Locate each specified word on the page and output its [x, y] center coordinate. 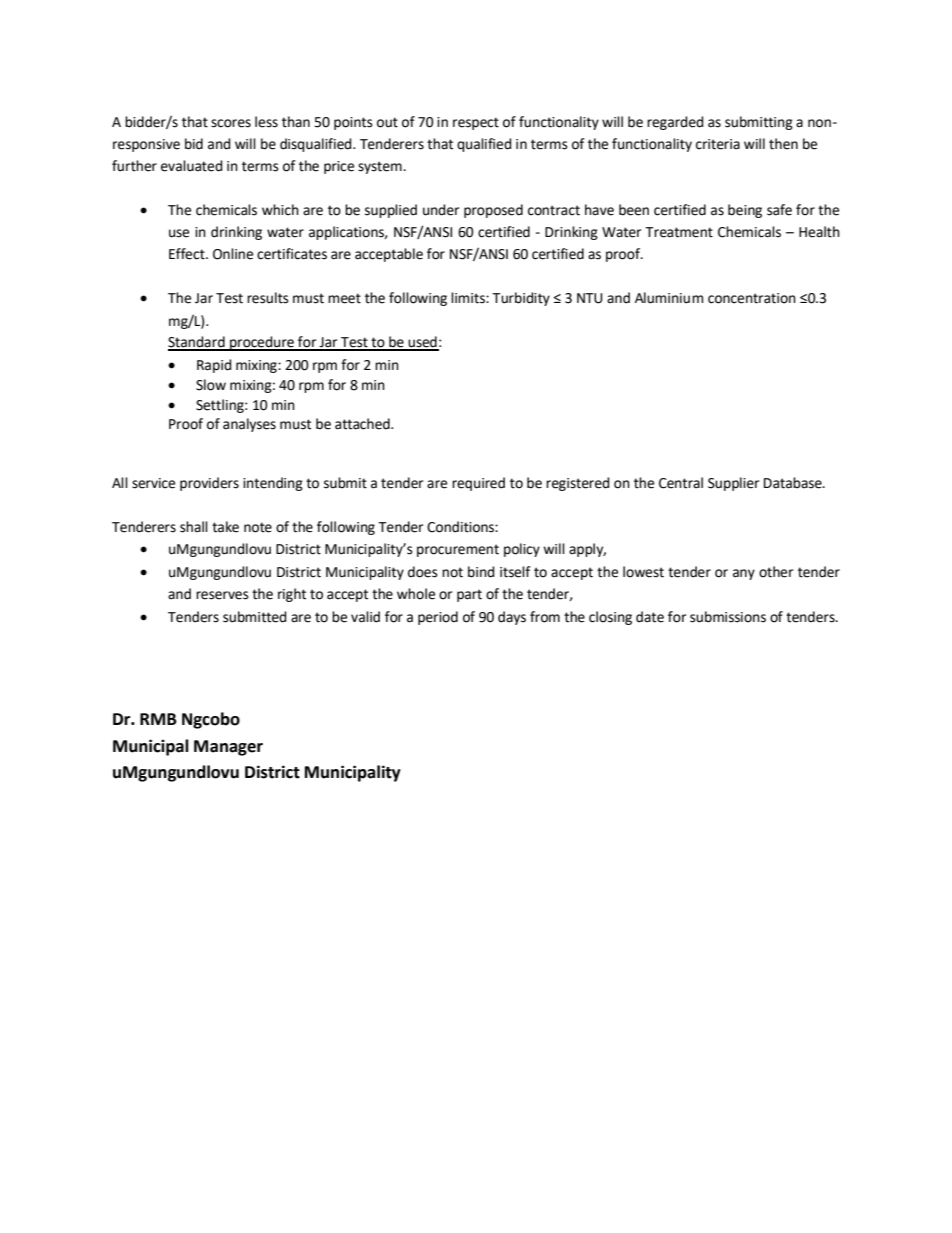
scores [231, 123]
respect [476, 123]
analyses [249, 425]
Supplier [733, 484]
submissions [728, 617]
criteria [718, 144]
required [478, 484]
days [512, 618]
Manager [228, 748]
